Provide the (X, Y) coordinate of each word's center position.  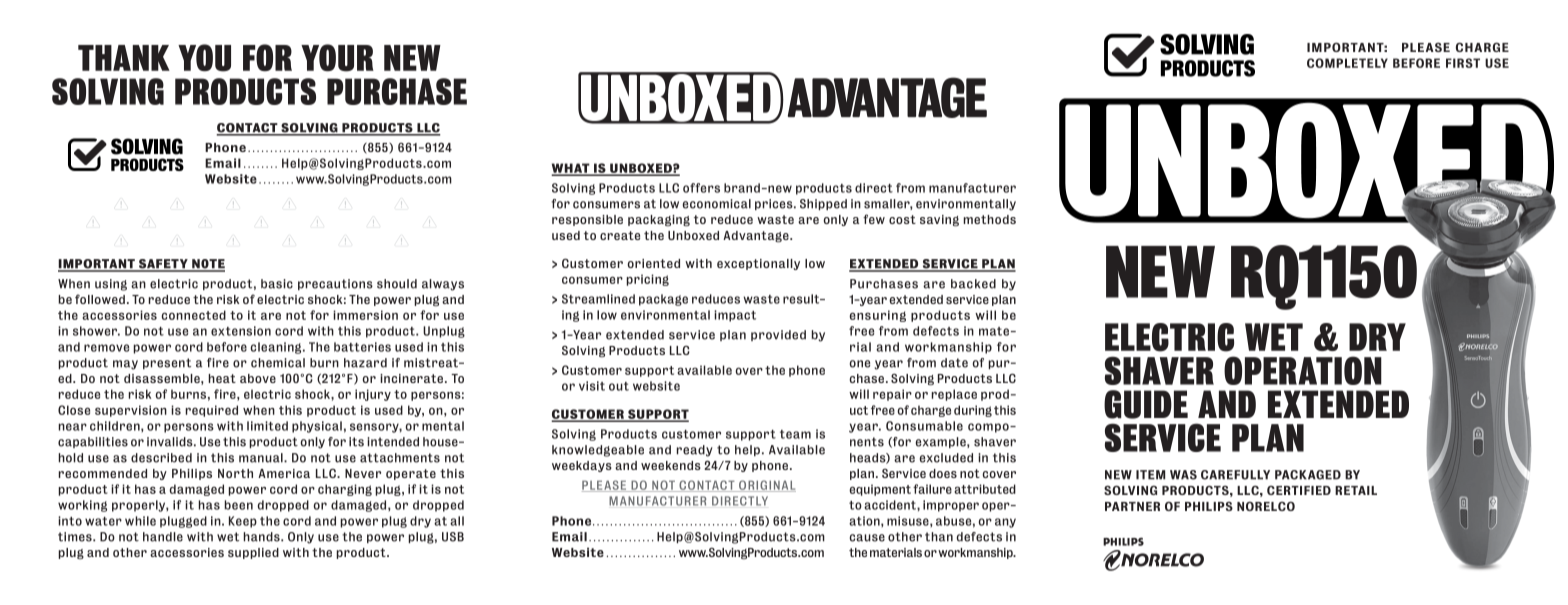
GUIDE (1146, 404)
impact (735, 316)
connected (194, 315)
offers (701, 188)
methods (990, 219)
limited (267, 426)
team (795, 434)
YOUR (337, 58)
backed (973, 284)
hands (263, 537)
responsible (587, 220)
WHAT (572, 169)
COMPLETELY (1347, 63)
